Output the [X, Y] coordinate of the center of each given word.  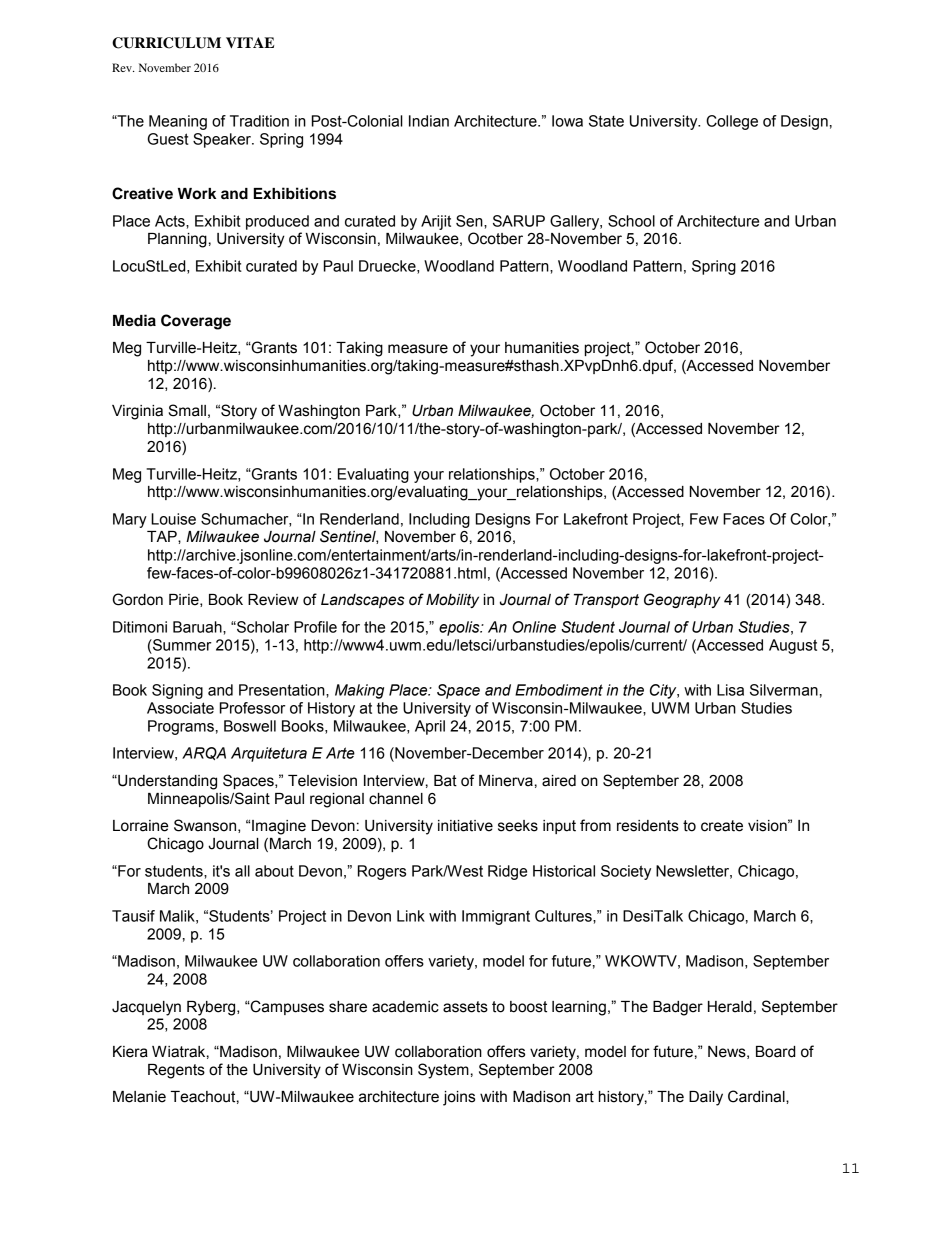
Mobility [452, 601]
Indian [429, 121]
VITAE [250, 42]
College [732, 122]
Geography [682, 600]
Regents [176, 1071]
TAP [163, 536]
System [443, 1071]
